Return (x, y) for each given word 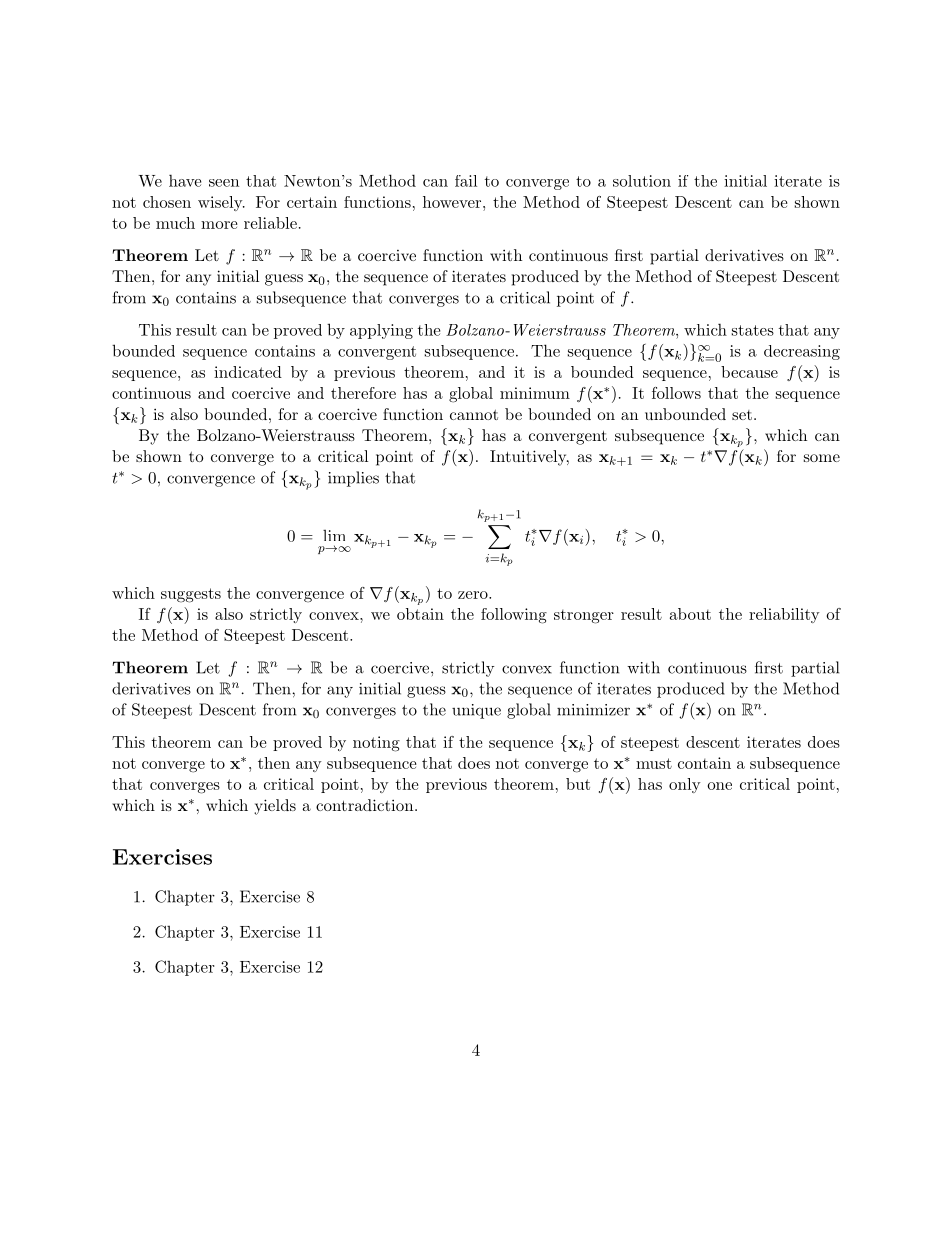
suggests (191, 595)
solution (642, 181)
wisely (221, 203)
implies (353, 479)
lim (334, 535)
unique (476, 711)
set (742, 415)
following (514, 616)
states (753, 330)
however (452, 202)
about (690, 614)
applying (381, 331)
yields (275, 807)
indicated (248, 372)
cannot (474, 414)
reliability (784, 615)
